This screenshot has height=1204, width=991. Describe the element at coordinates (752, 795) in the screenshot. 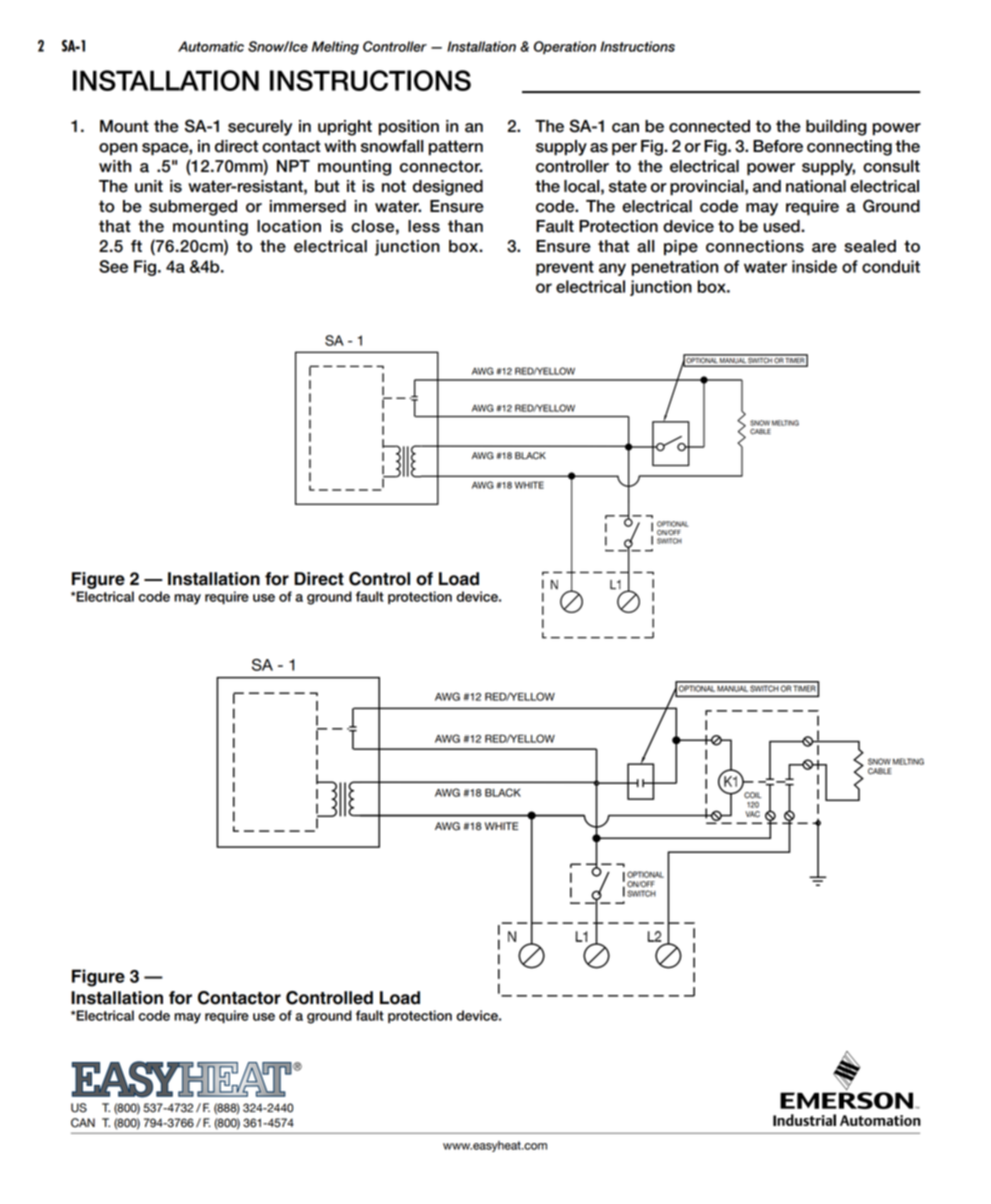

I see `COIL` at that location.
